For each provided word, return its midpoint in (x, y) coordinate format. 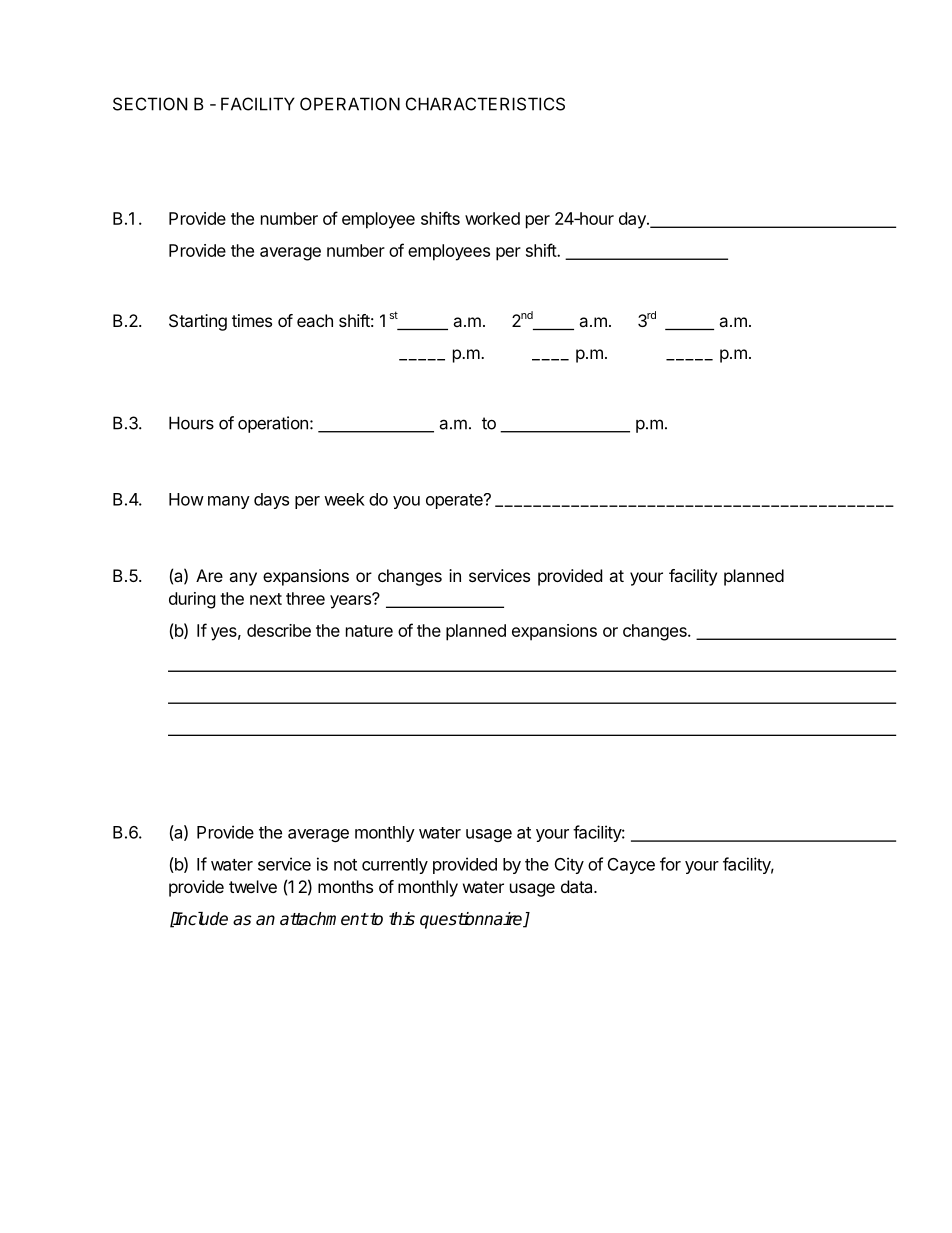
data (578, 886)
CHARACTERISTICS (485, 104)
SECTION (150, 104)
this (402, 919)
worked (492, 218)
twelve (253, 886)
